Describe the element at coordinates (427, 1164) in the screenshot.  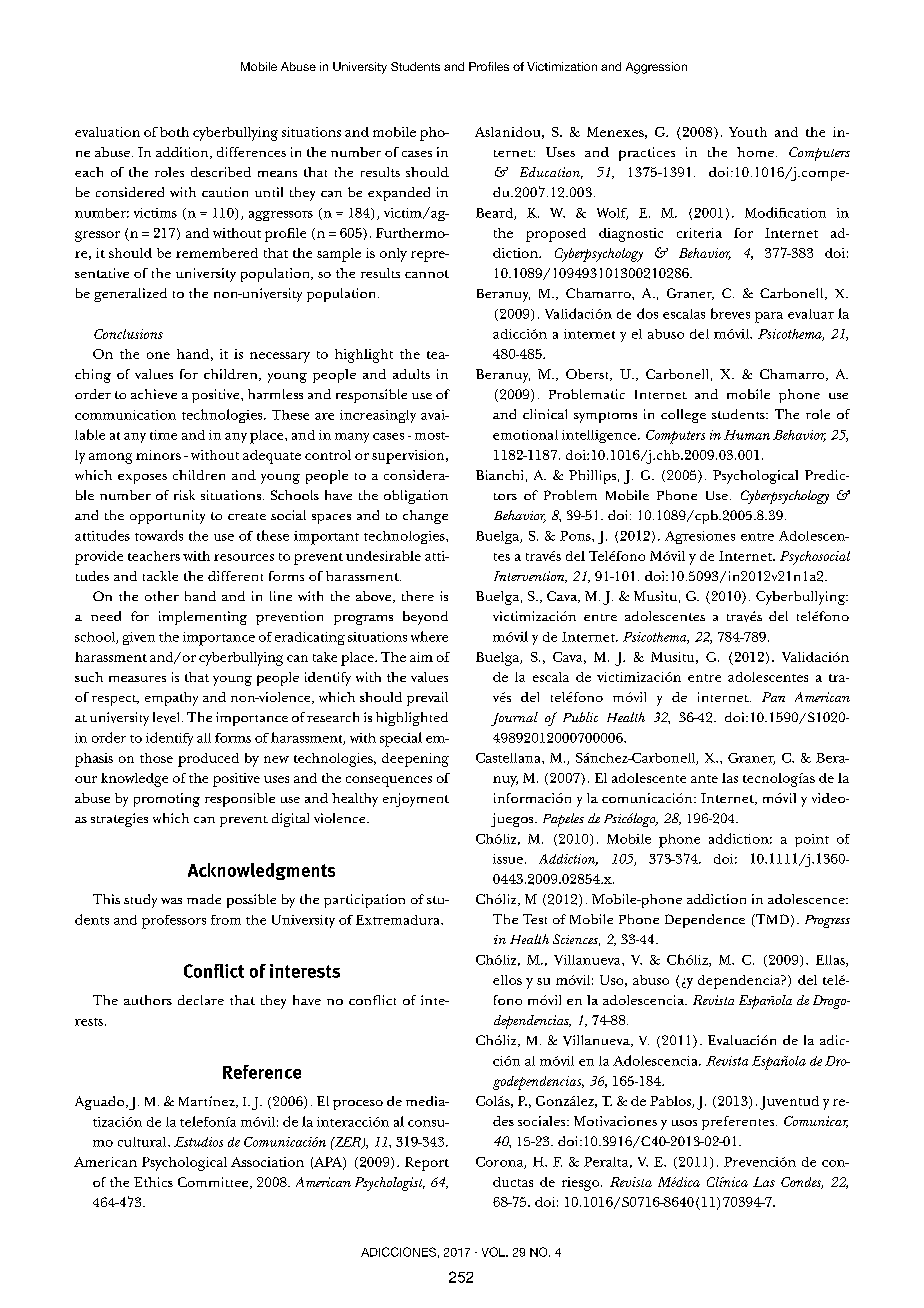
I see `Report` at that location.
